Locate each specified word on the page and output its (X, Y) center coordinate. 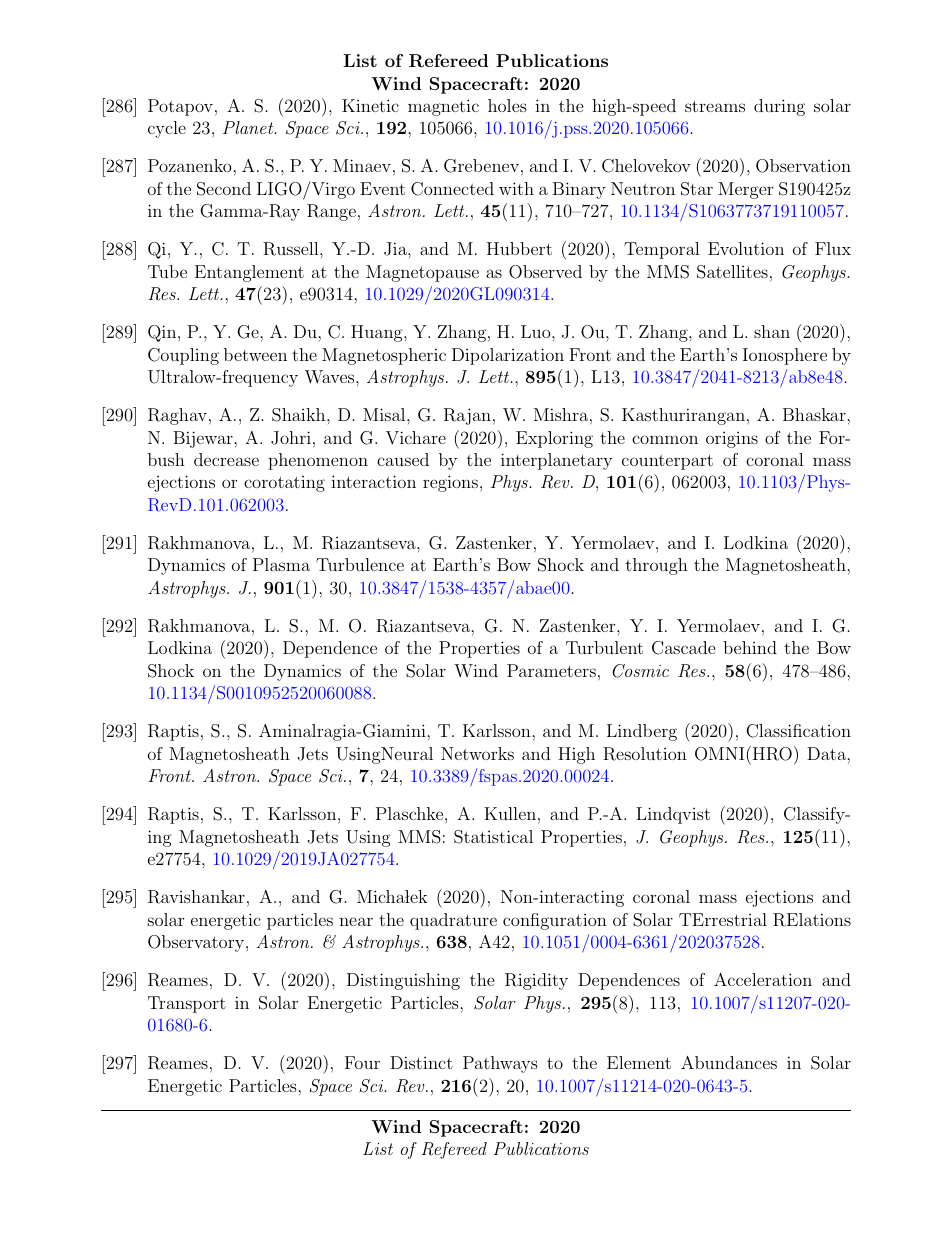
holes (507, 105)
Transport (187, 1004)
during (779, 107)
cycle (167, 129)
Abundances (729, 1062)
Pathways (500, 1064)
